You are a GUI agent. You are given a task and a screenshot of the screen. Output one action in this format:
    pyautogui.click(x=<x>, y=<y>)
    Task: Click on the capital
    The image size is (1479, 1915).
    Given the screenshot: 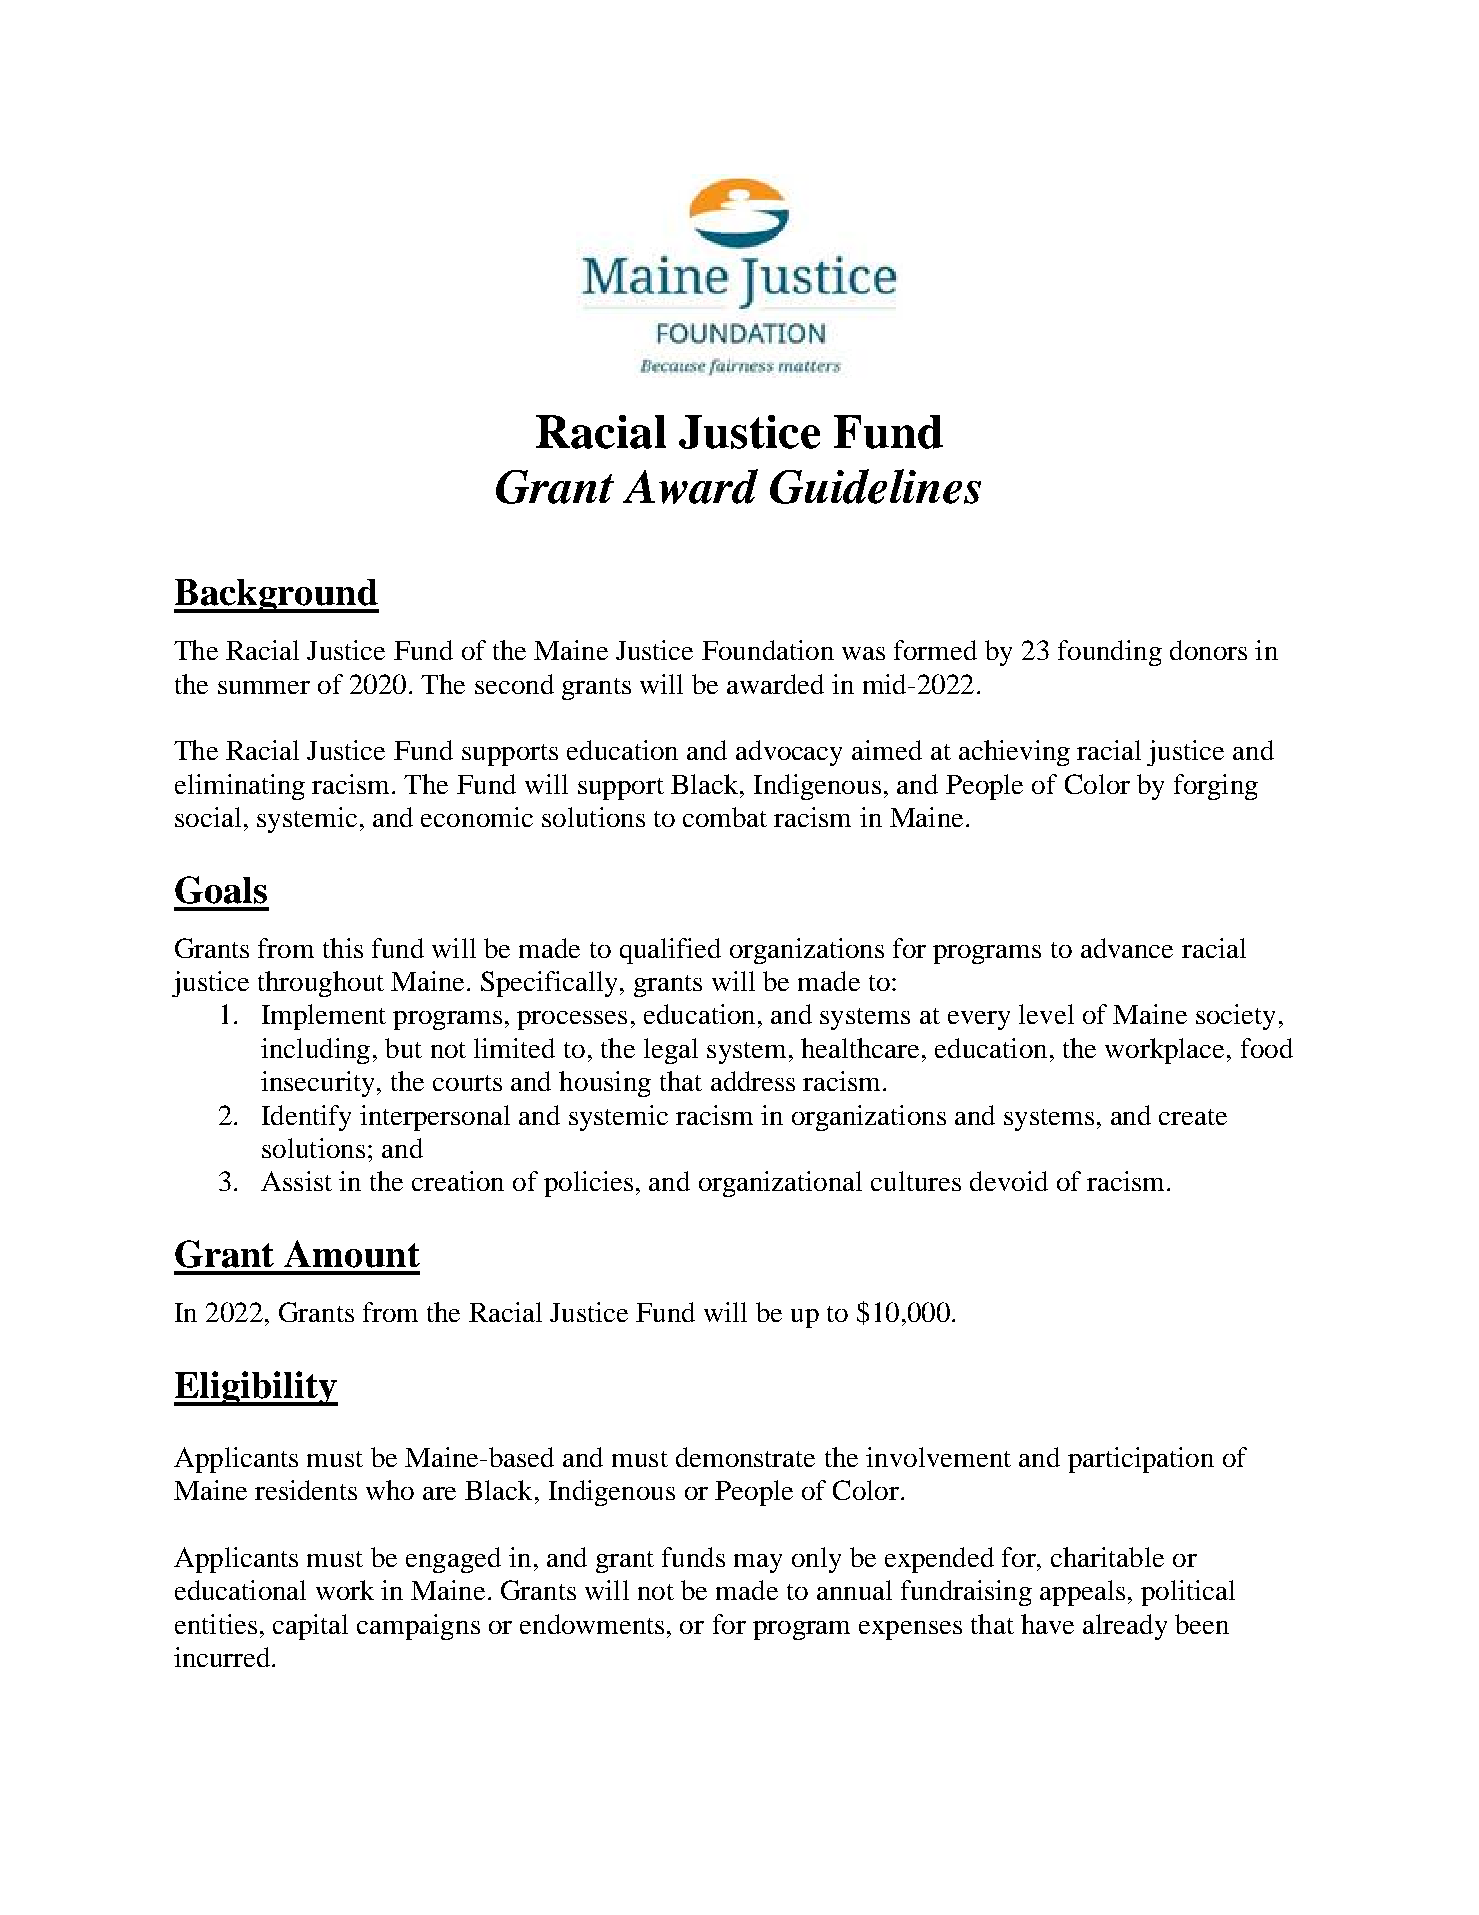 What is the action you would take?
    pyautogui.click(x=310, y=1627)
